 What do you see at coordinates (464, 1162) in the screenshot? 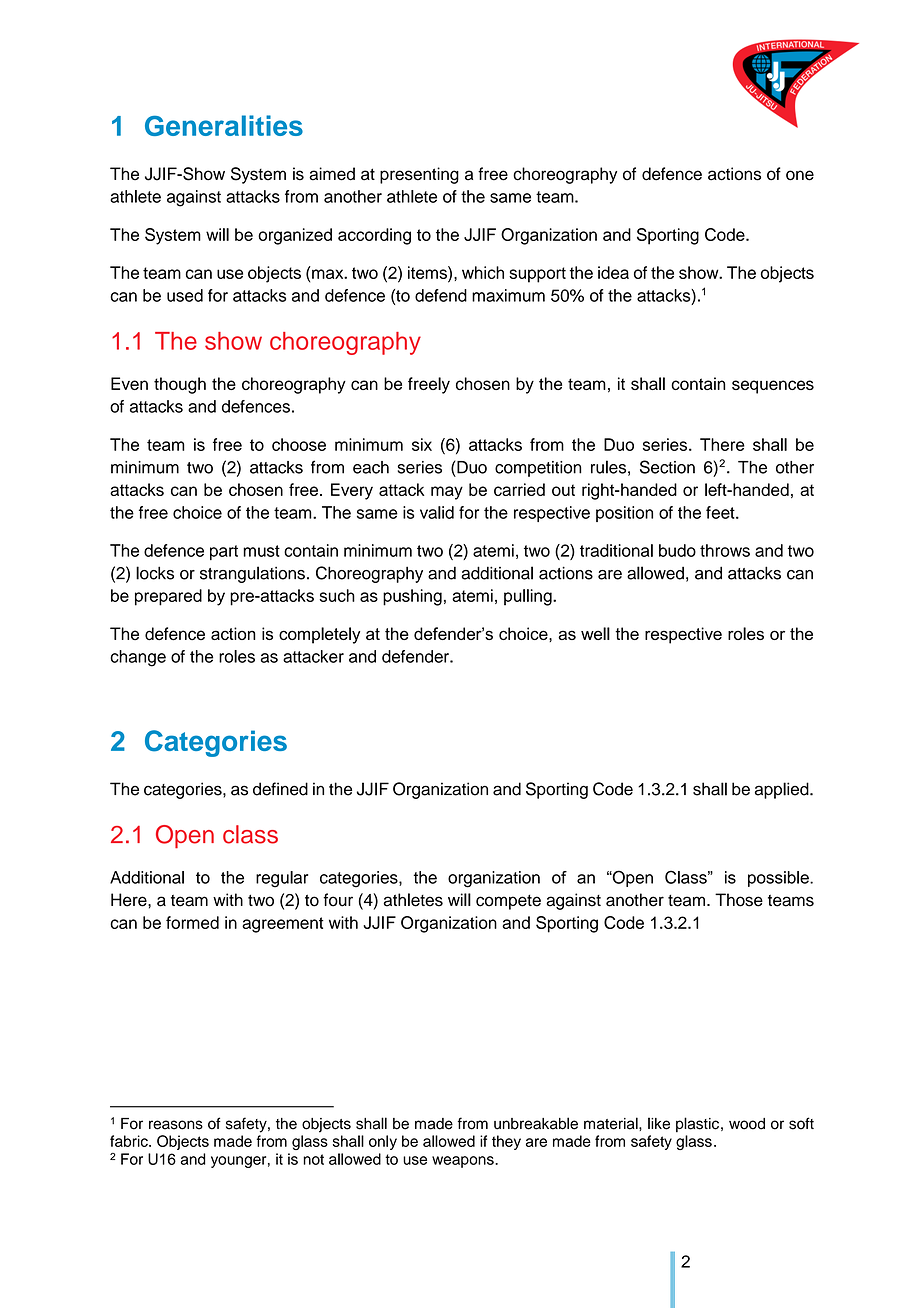
I see `weapons` at bounding box center [464, 1162].
